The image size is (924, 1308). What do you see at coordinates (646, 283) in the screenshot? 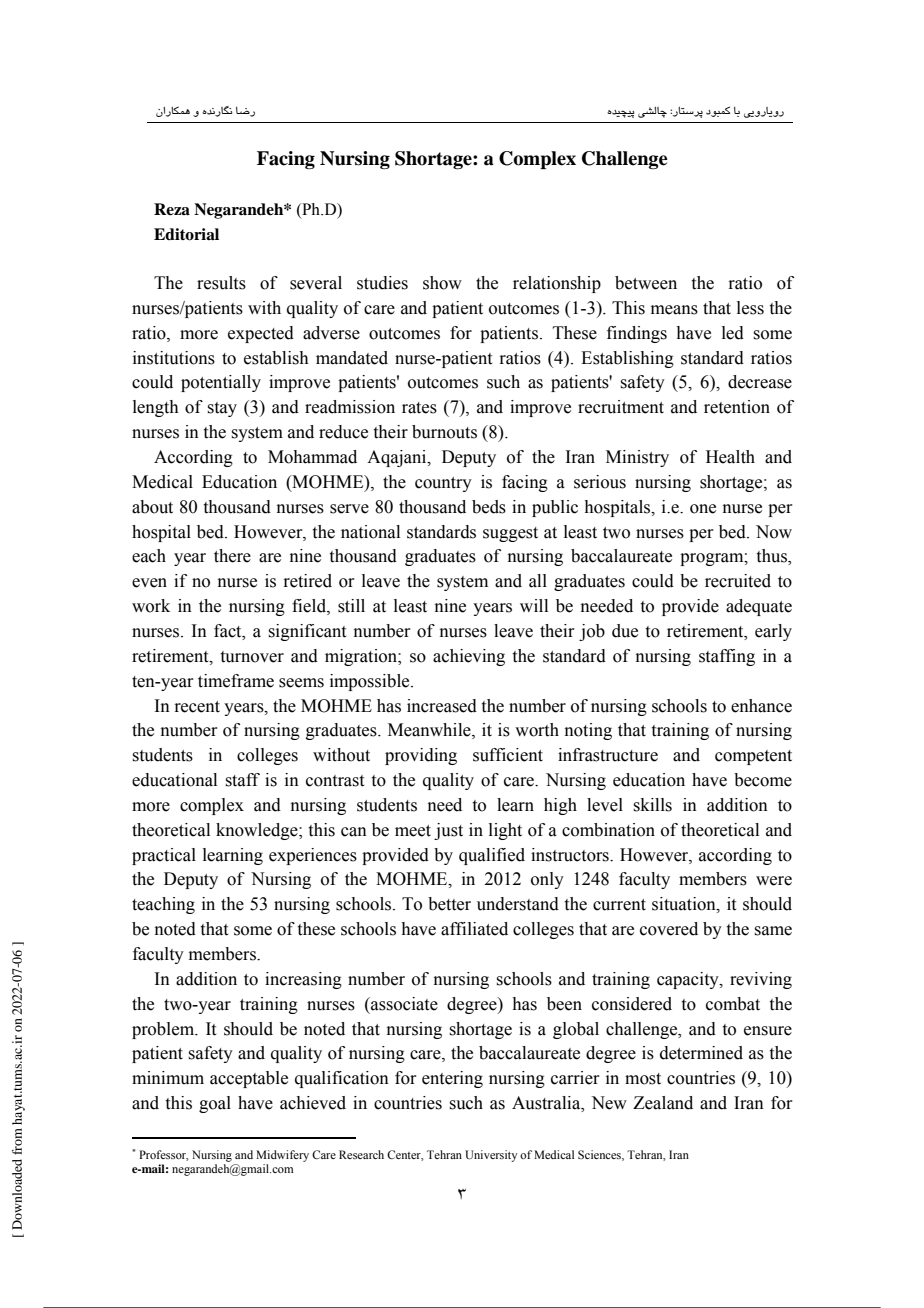
I see `between` at bounding box center [646, 283].
